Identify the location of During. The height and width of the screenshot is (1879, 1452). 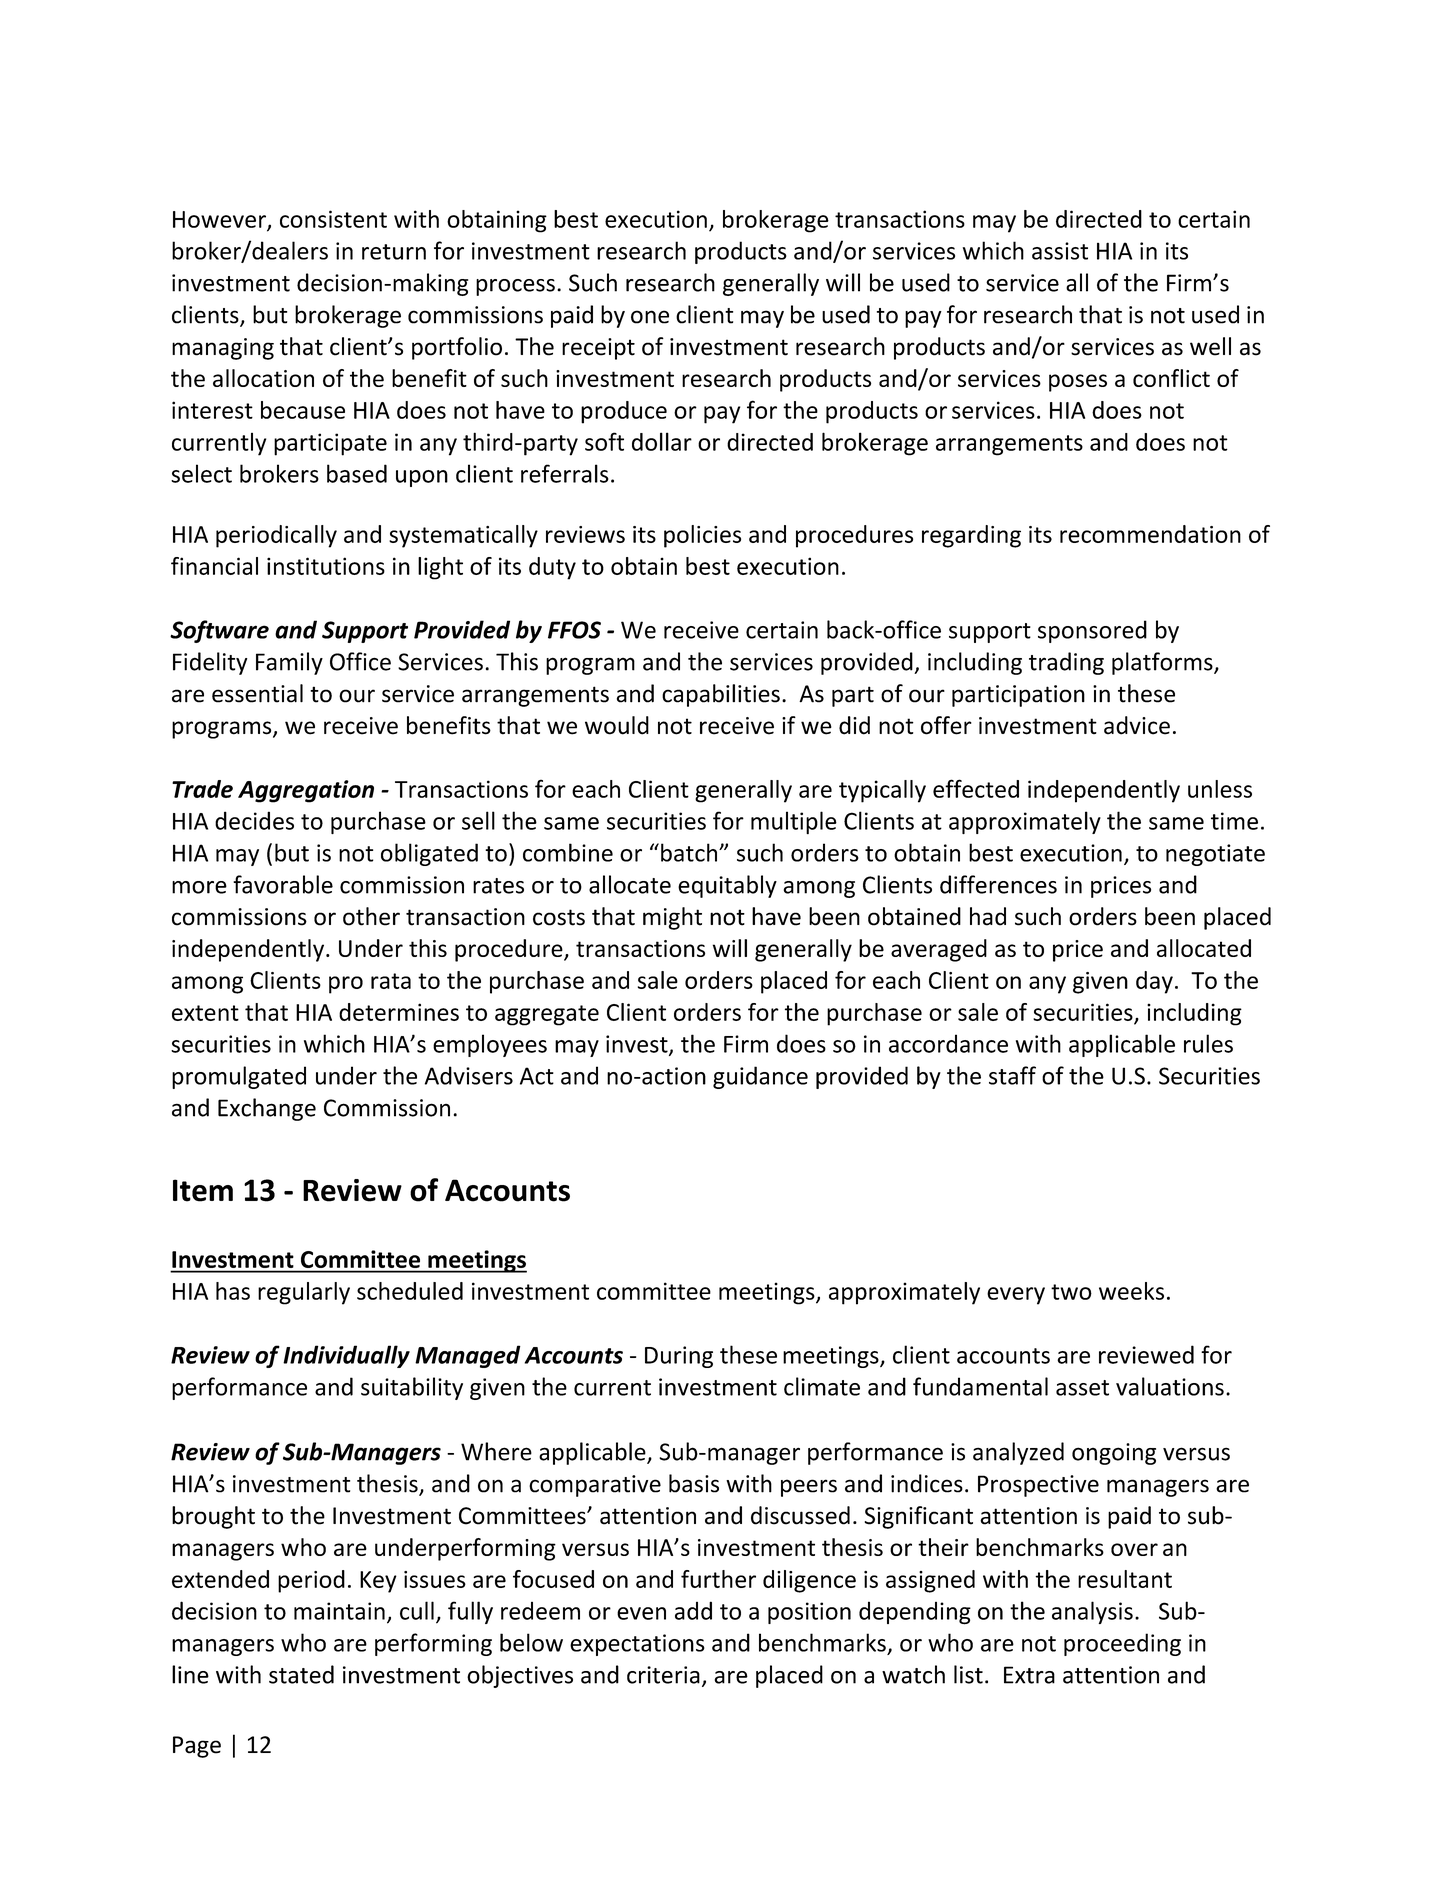
(679, 1357).
